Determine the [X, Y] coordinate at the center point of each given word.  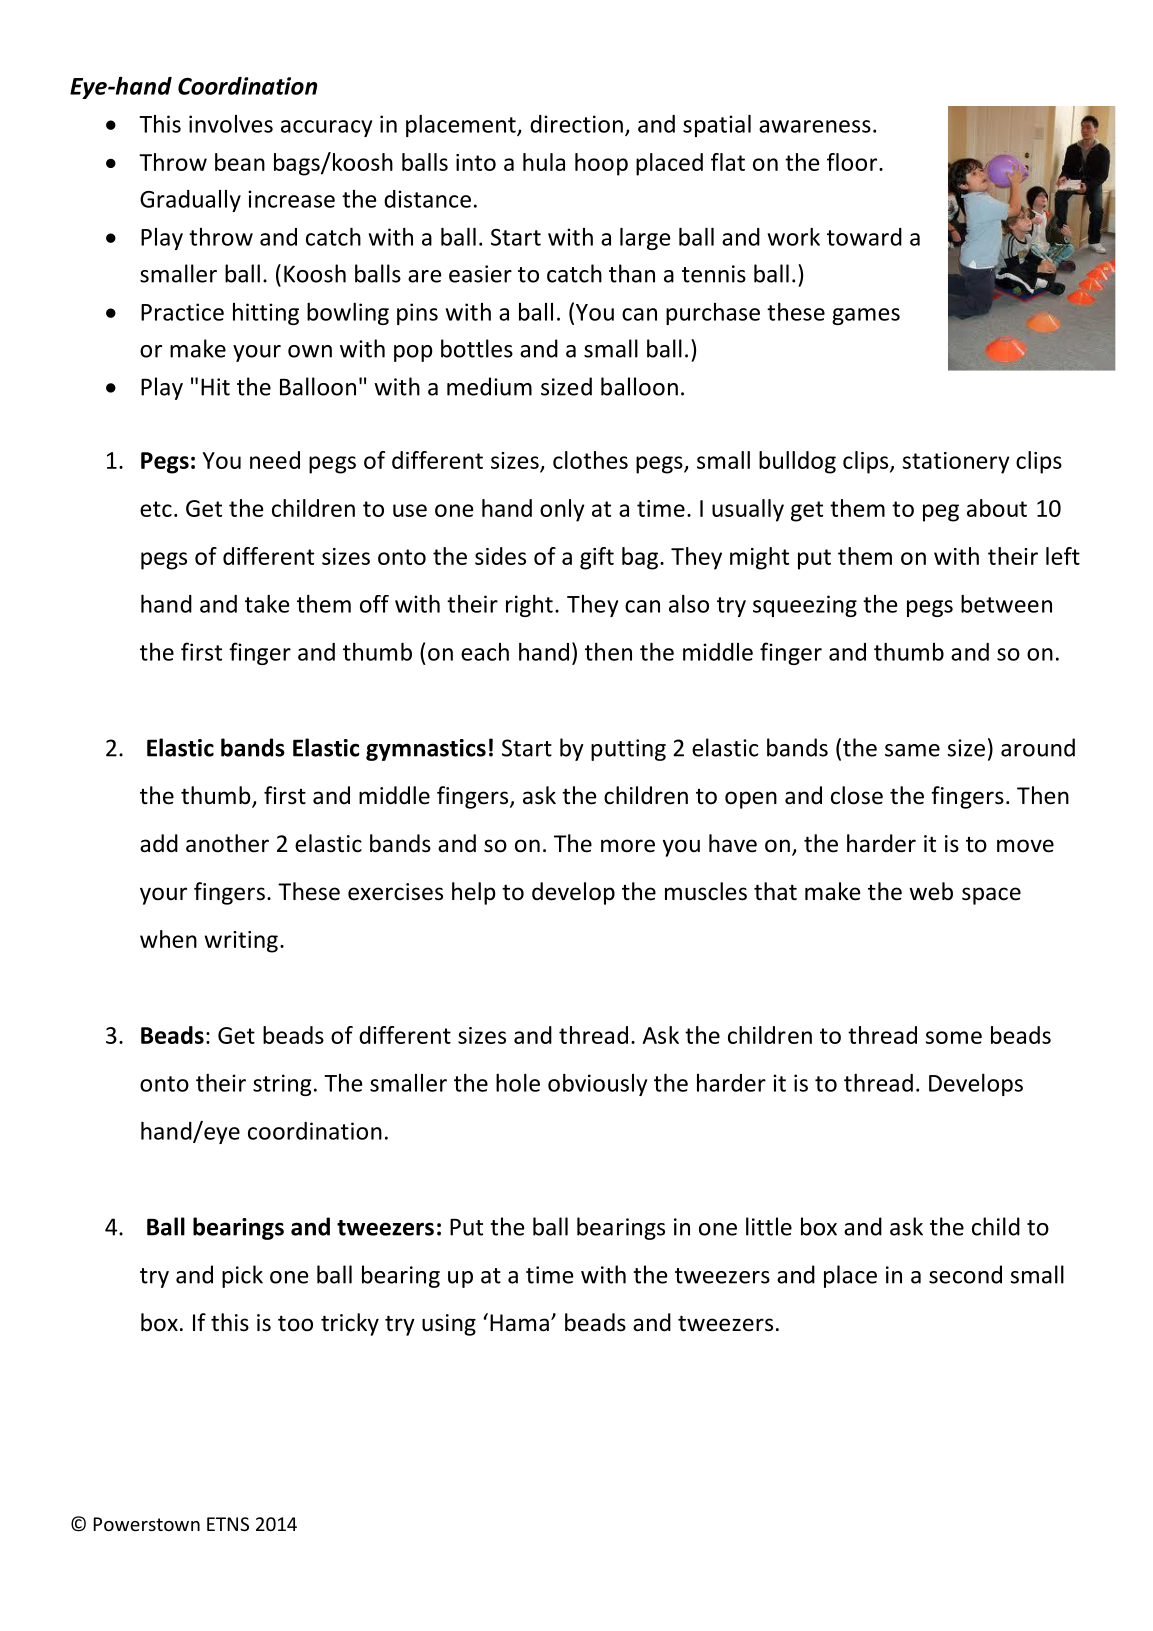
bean [240, 162]
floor [852, 162]
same [912, 750]
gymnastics [426, 750]
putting [628, 750]
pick [242, 1276]
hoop [601, 164]
